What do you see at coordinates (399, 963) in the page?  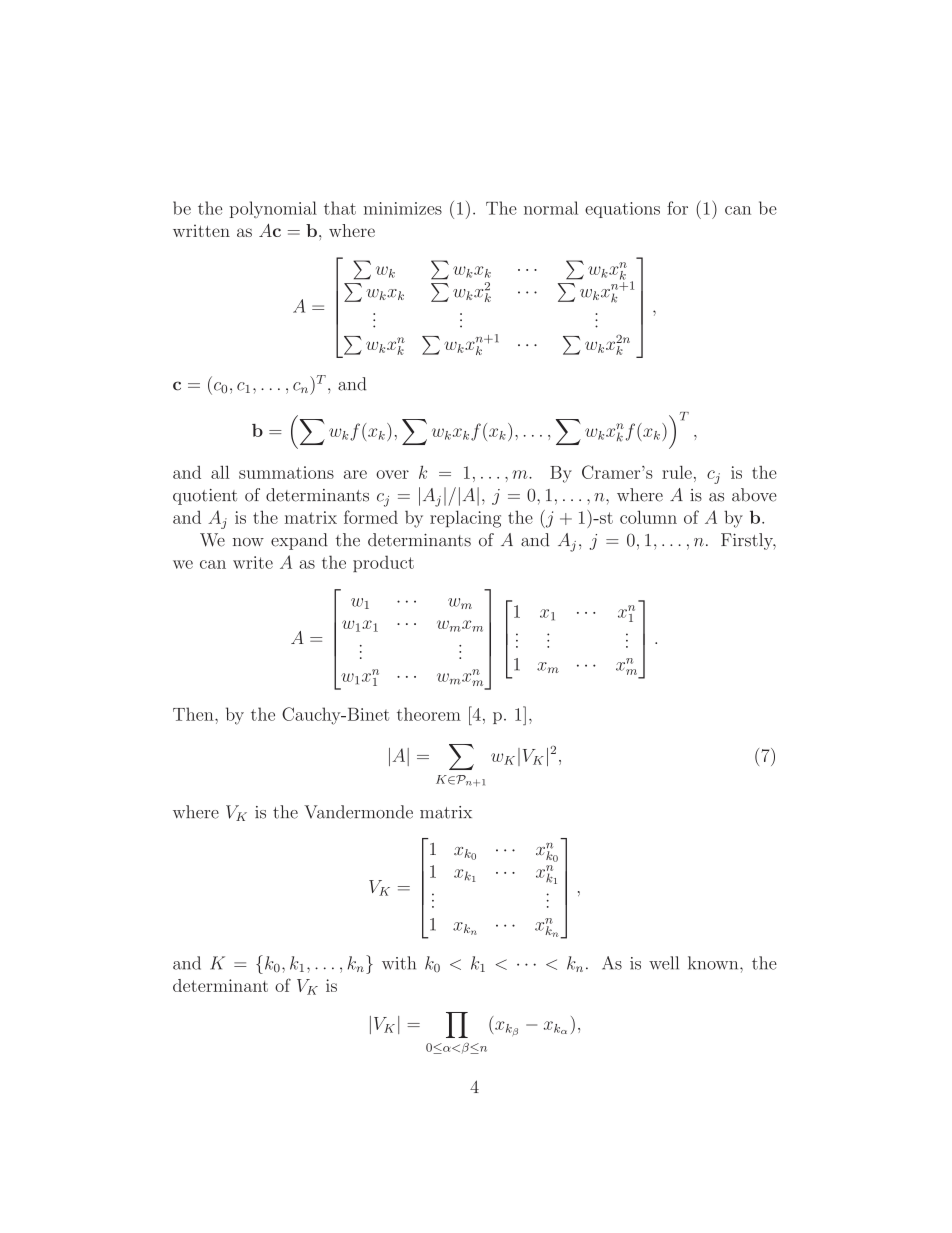 I see `with` at bounding box center [399, 963].
